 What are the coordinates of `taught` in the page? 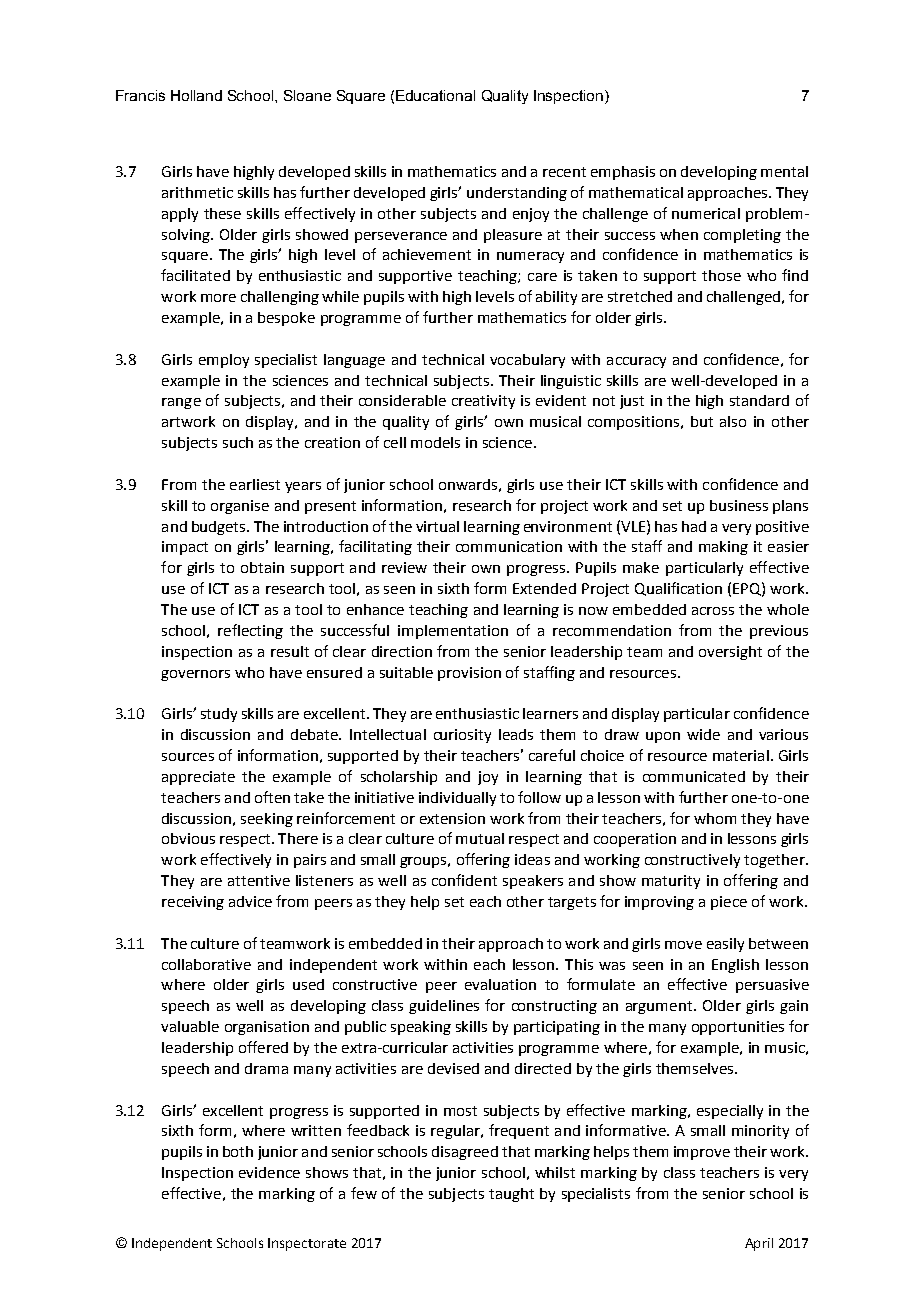 It's located at (511, 1195).
